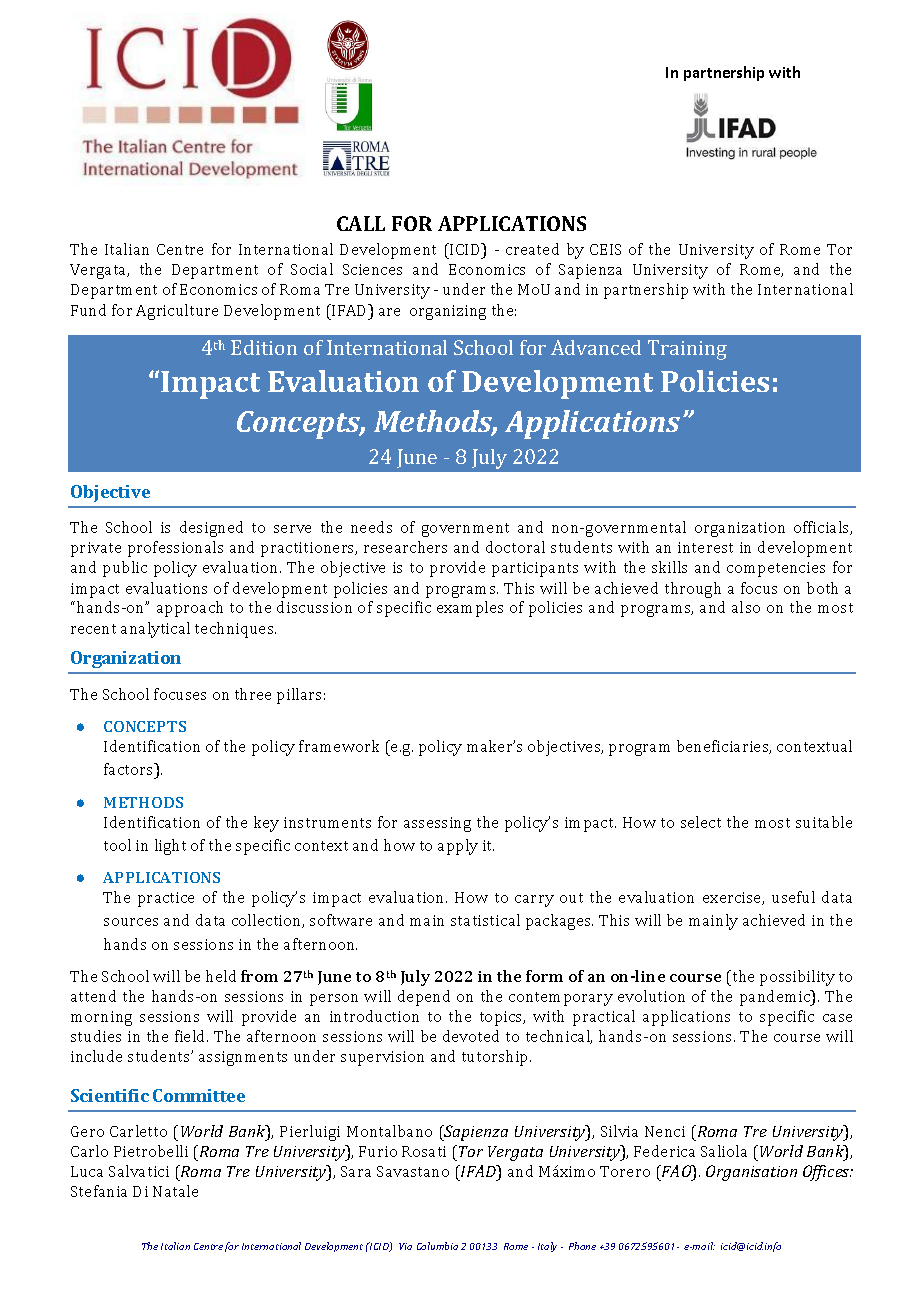  I want to click on professionals, so click(175, 549).
